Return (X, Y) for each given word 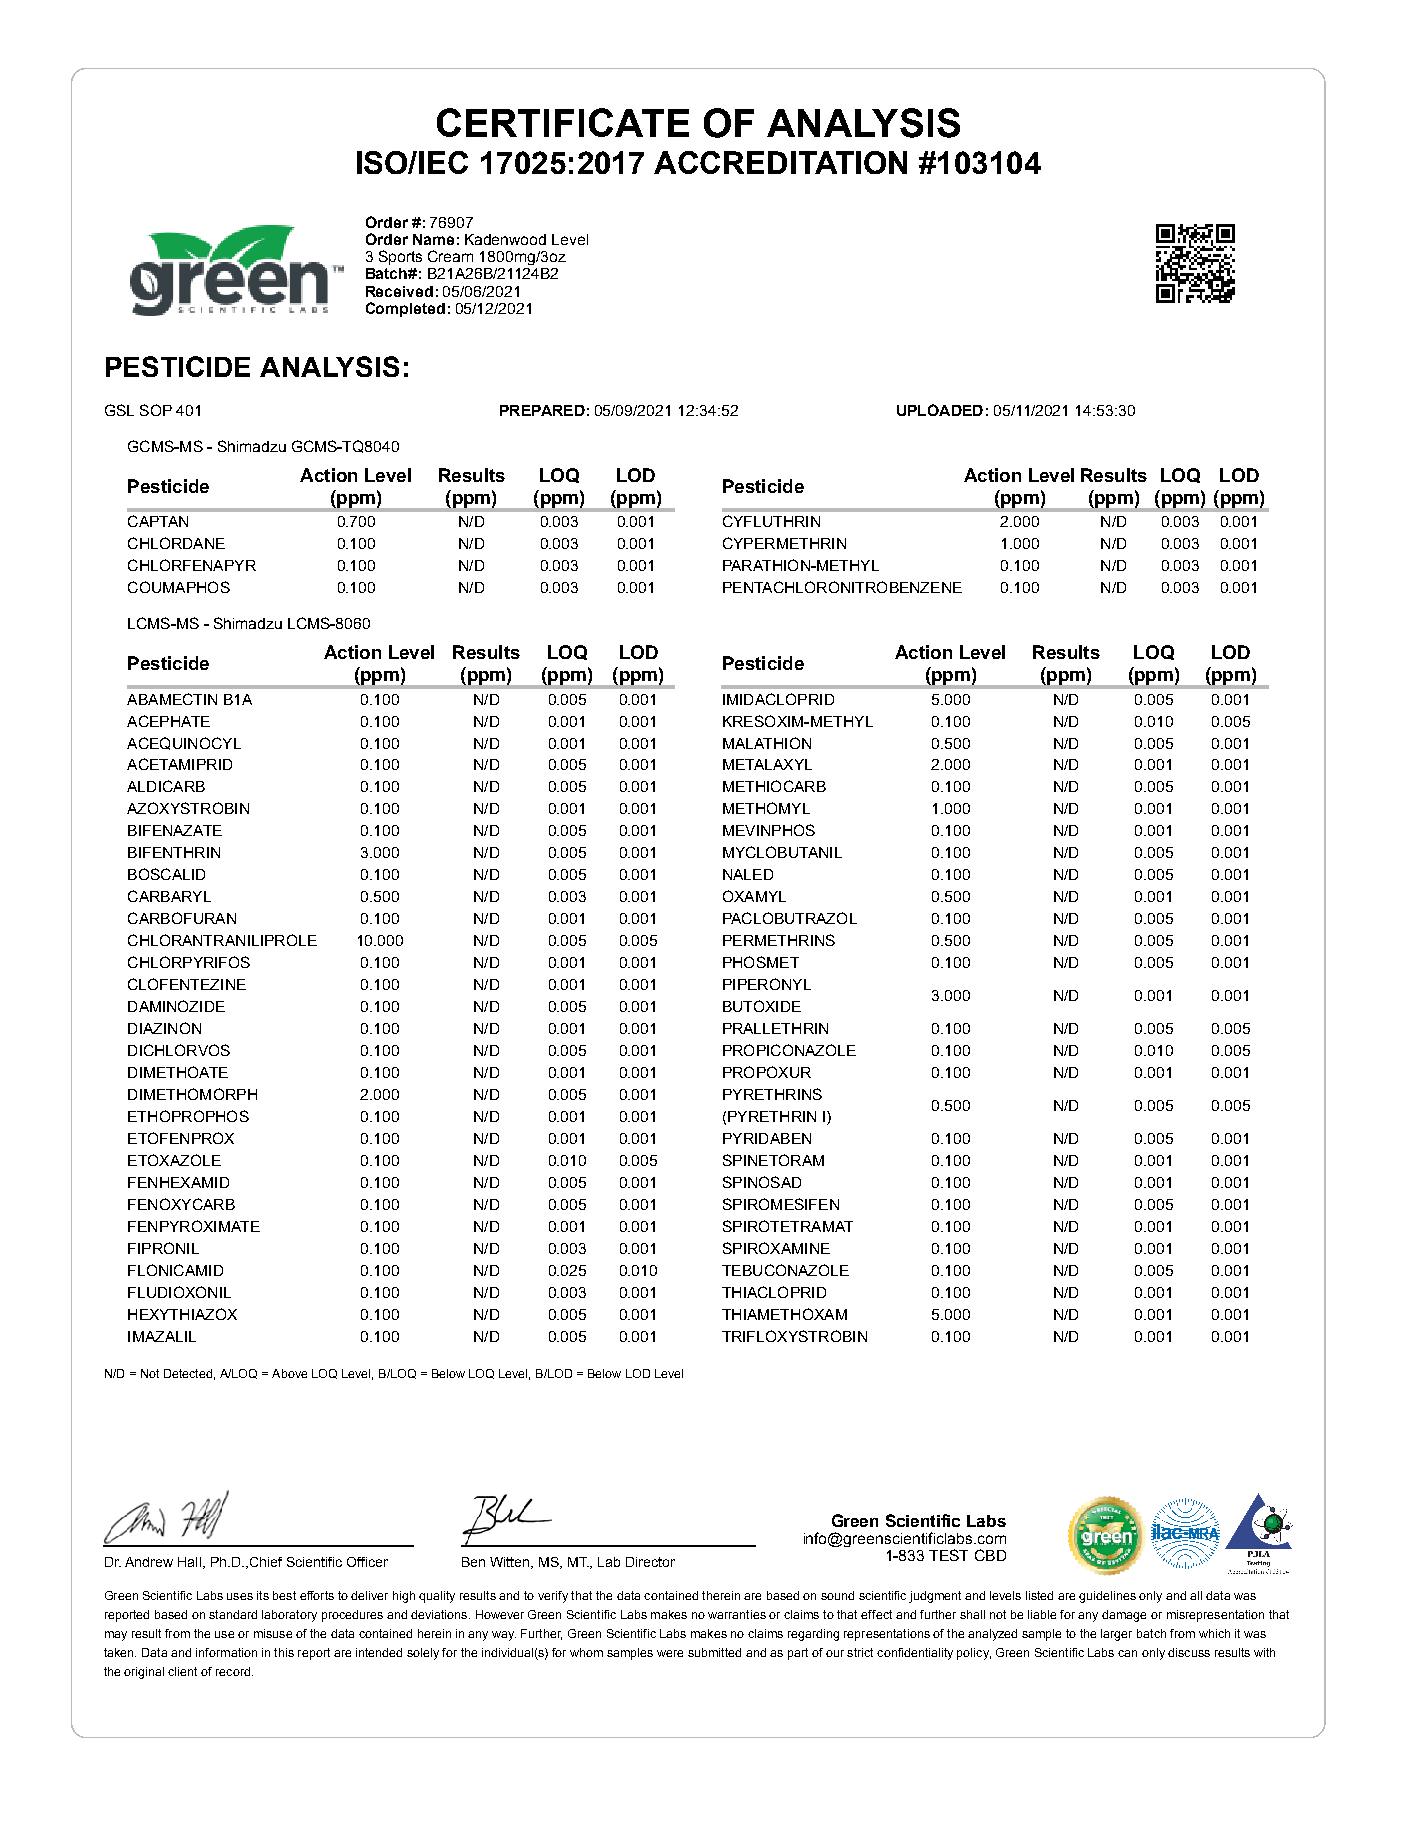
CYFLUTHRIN (771, 521)
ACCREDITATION (780, 162)
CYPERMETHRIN (784, 543)
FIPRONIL (163, 1248)
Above (289, 1373)
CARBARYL (169, 896)
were (670, 1653)
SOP (156, 410)
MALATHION (767, 743)
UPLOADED (940, 410)
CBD (990, 1555)
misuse (273, 1633)
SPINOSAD (762, 1182)
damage (1124, 1616)
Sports (400, 257)
